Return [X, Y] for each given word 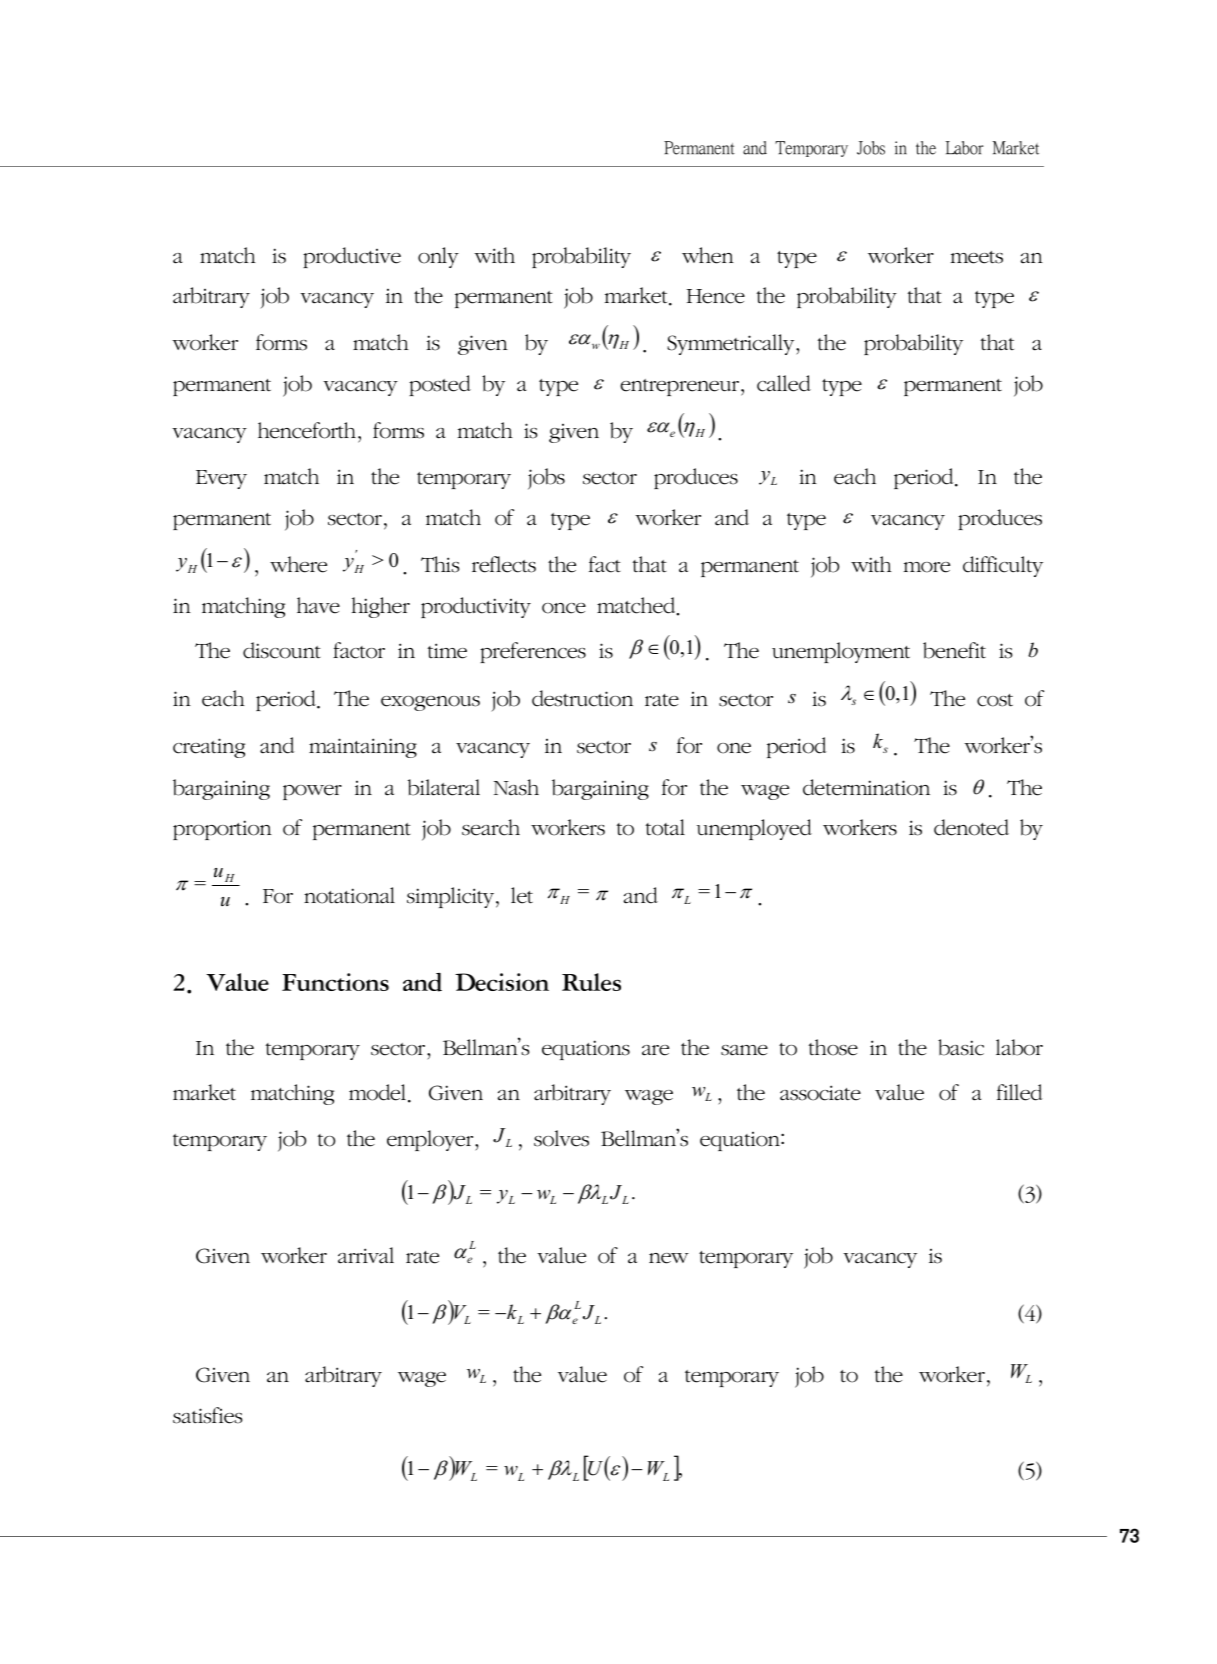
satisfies [207, 1415]
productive [352, 257]
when [708, 255]
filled [1020, 1092]
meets [976, 257]
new [669, 1258]
